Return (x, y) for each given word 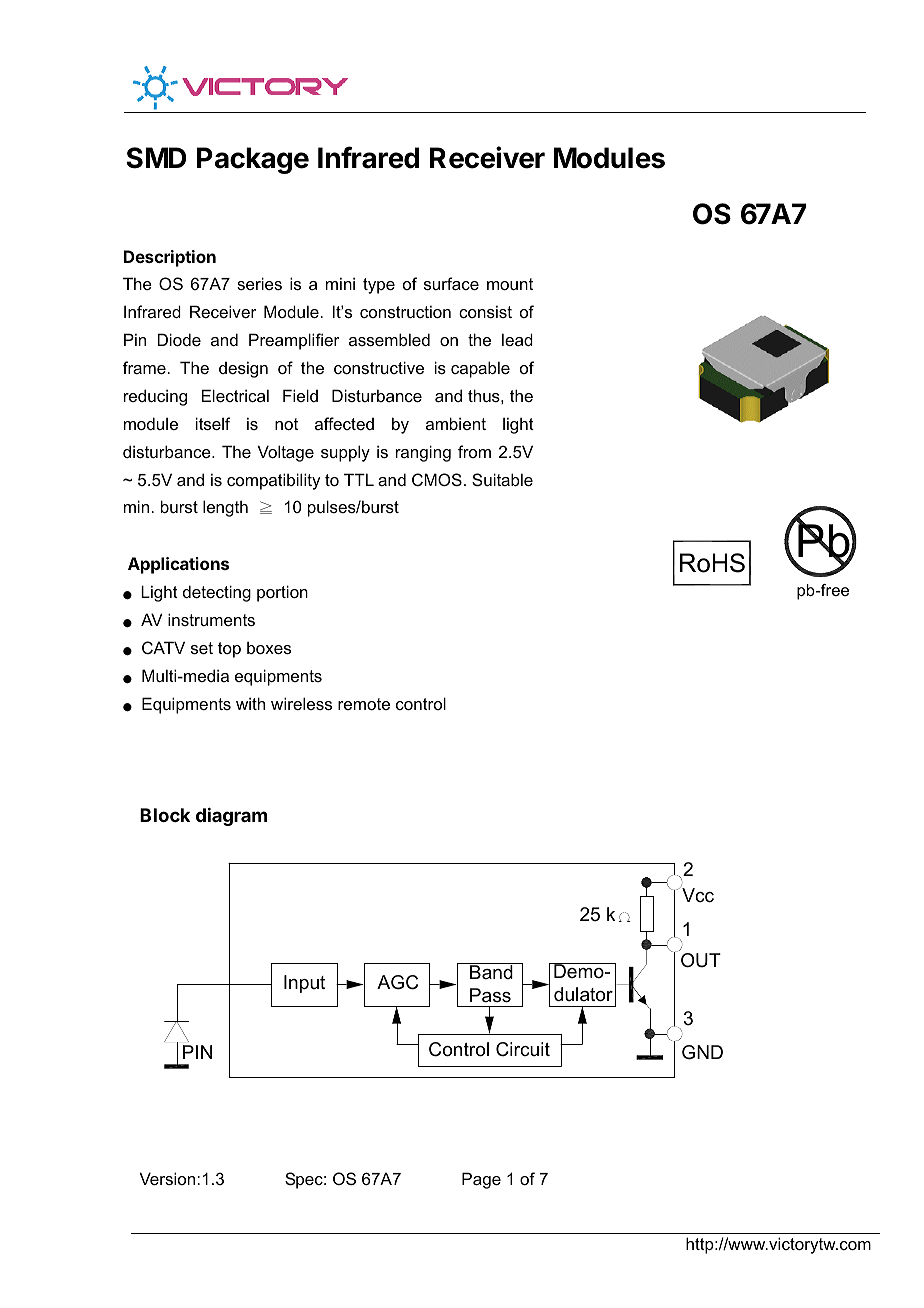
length (225, 508)
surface (451, 283)
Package (253, 160)
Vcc (698, 895)
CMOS (437, 479)
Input (304, 984)
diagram (231, 817)
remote (364, 704)
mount (510, 284)
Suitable (502, 479)
